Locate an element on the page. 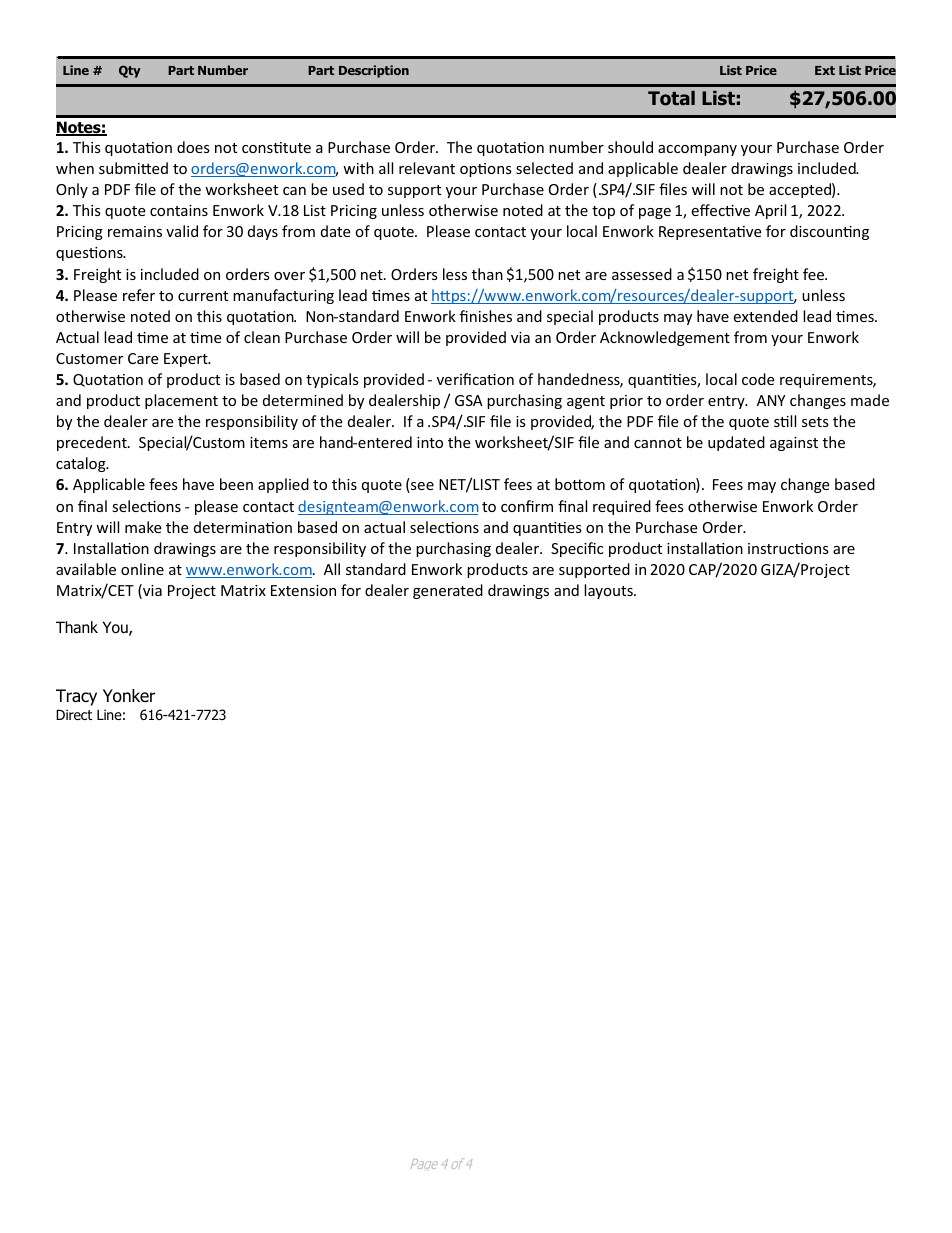 The height and width of the page is (1233, 952). generated is located at coordinates (448, 591).
